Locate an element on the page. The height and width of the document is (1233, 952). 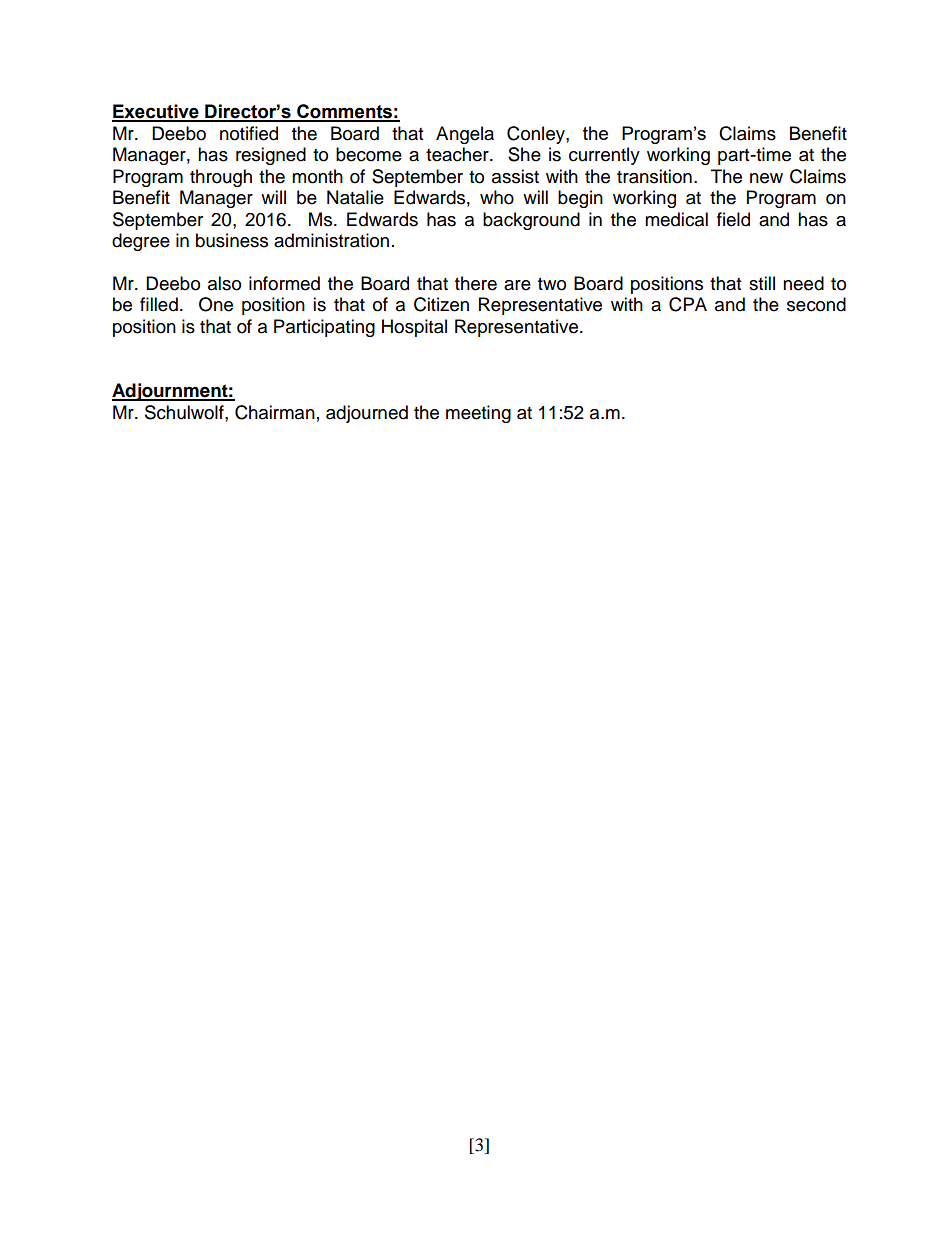
still is located at coordinates (762, 283).
